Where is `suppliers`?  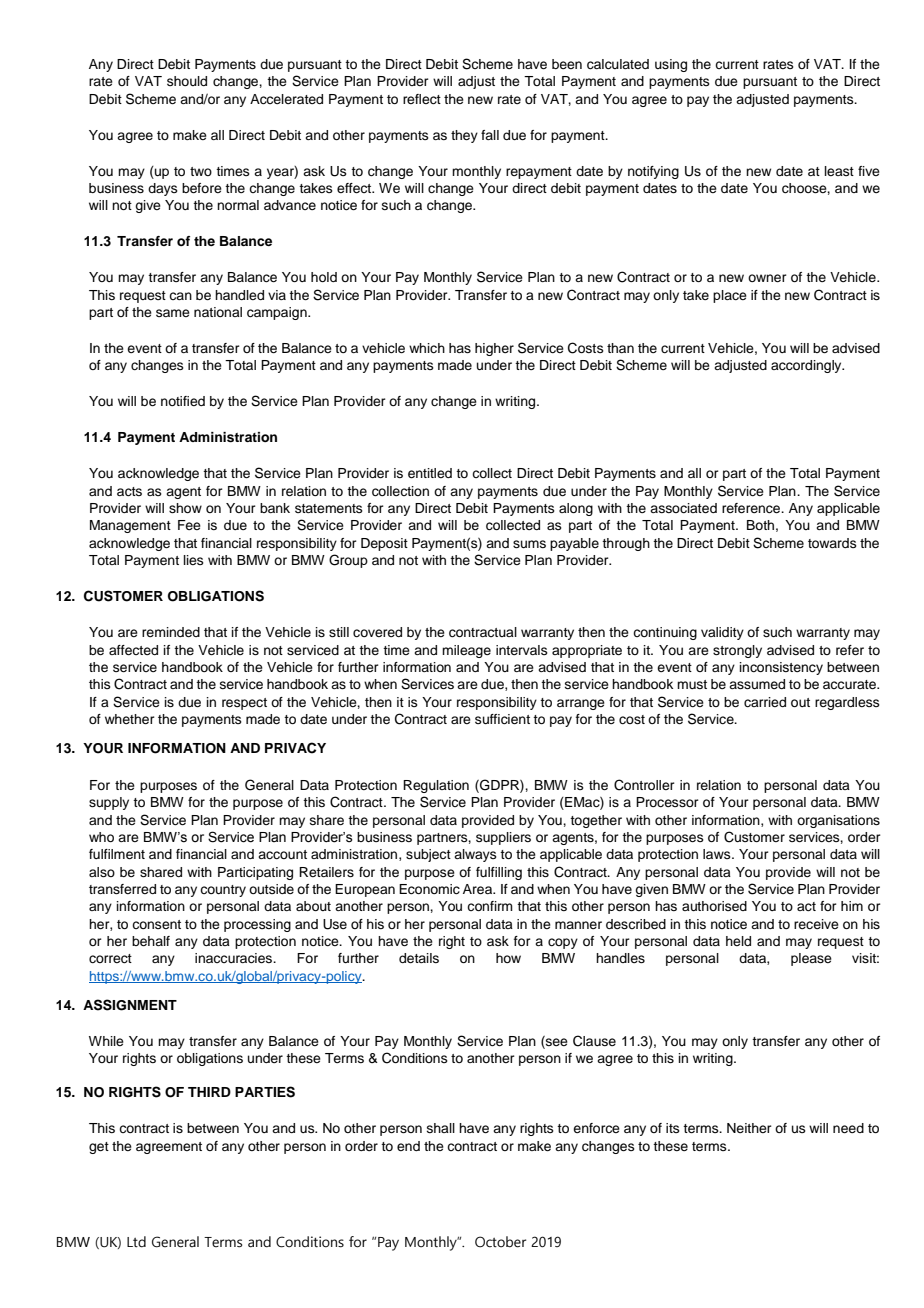
suppliers is located at coordinates (503, 838).
